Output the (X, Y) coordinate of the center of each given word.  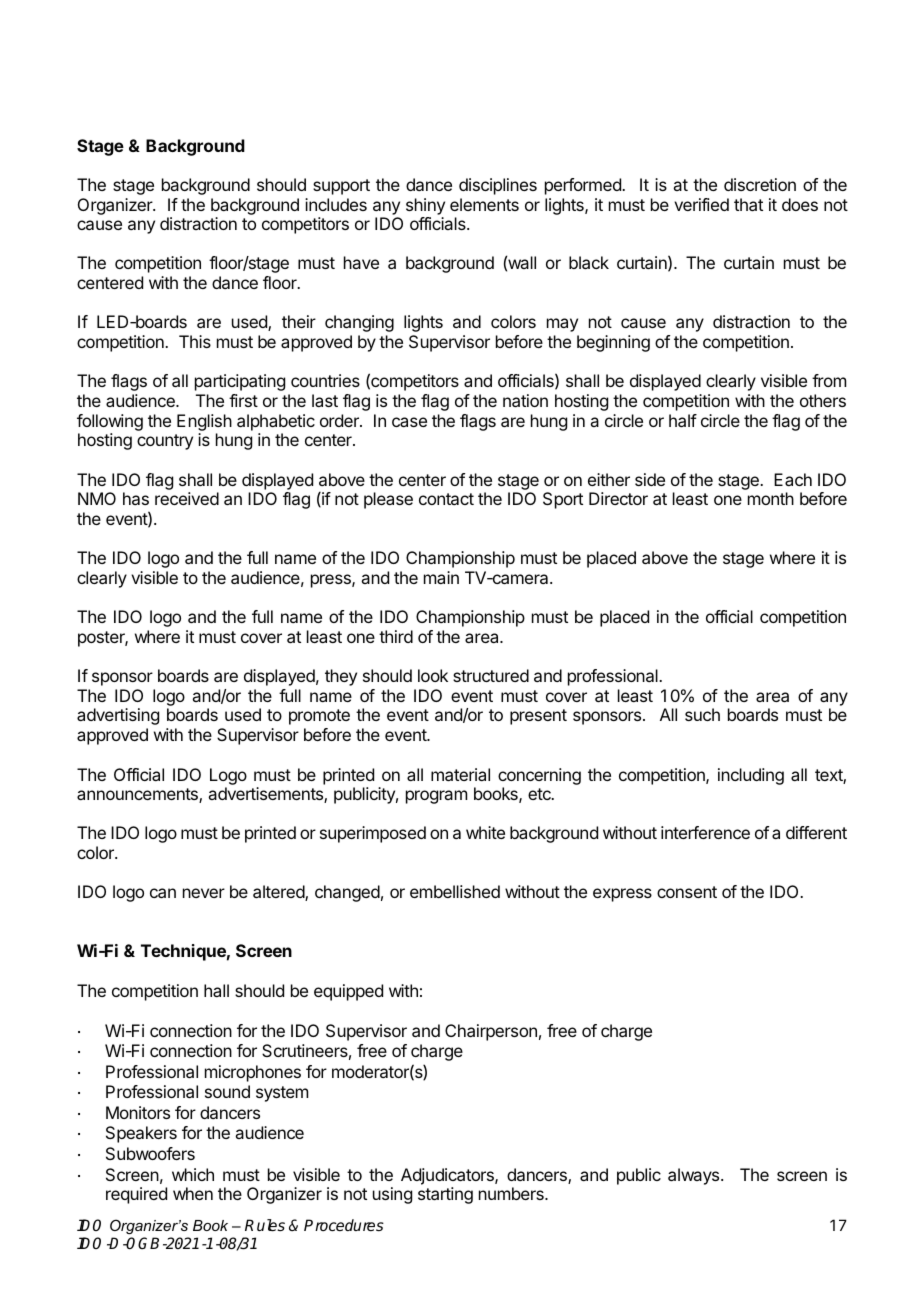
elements (484, 204)
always (695, 1176)
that (748, 204)
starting (445, 1195)
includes (336, 204)
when (193, 1193)
